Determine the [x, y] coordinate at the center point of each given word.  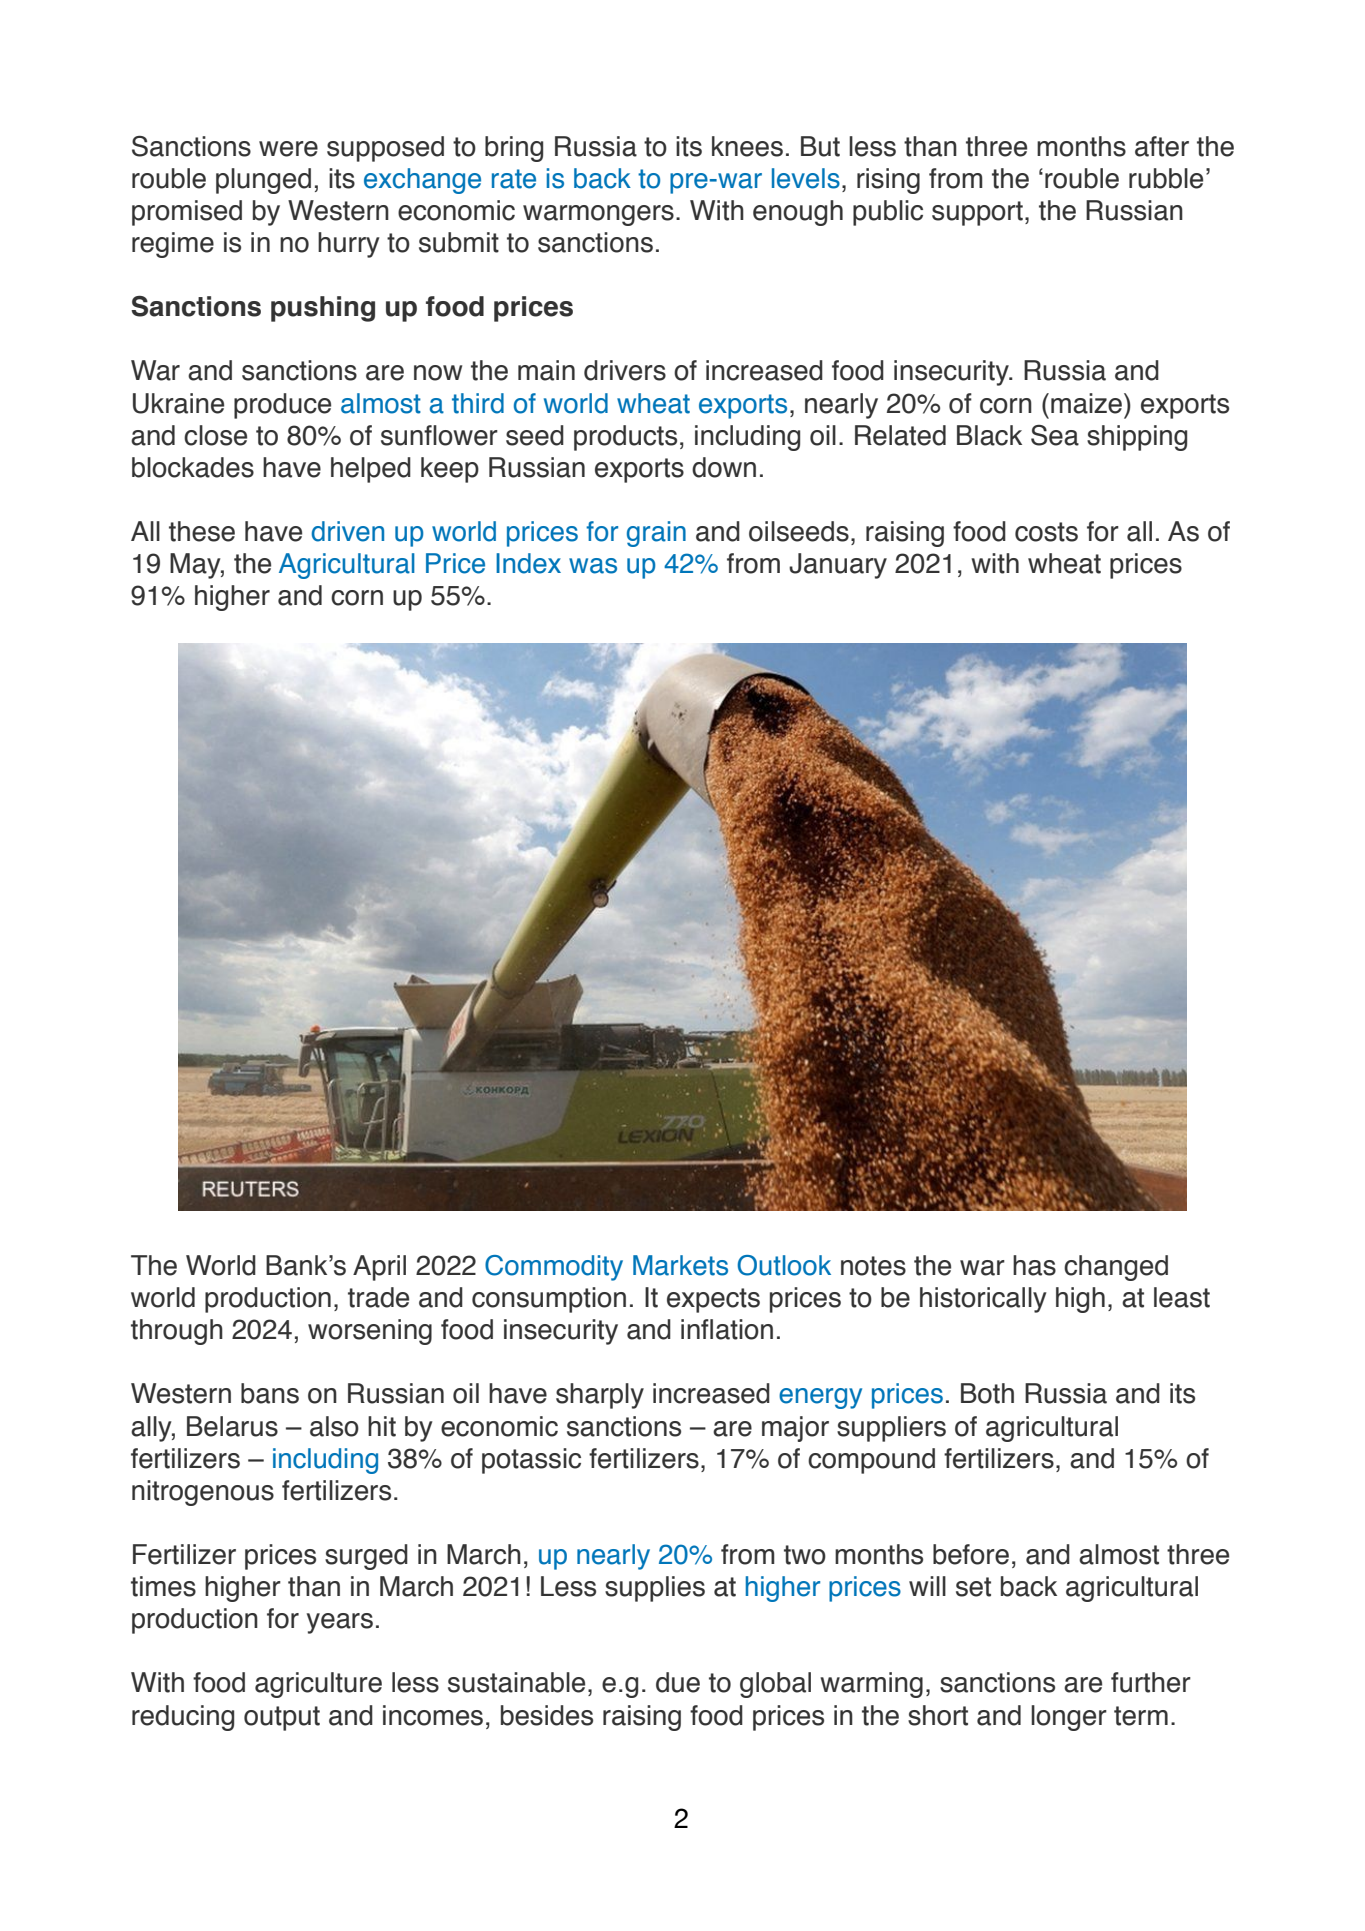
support [977, 213]
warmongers [598, 215]
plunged [263, 181]
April [379, 1268]
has [1034, 1265]
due [678, 1682]
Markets [680, 1265]
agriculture [318, 1685]
